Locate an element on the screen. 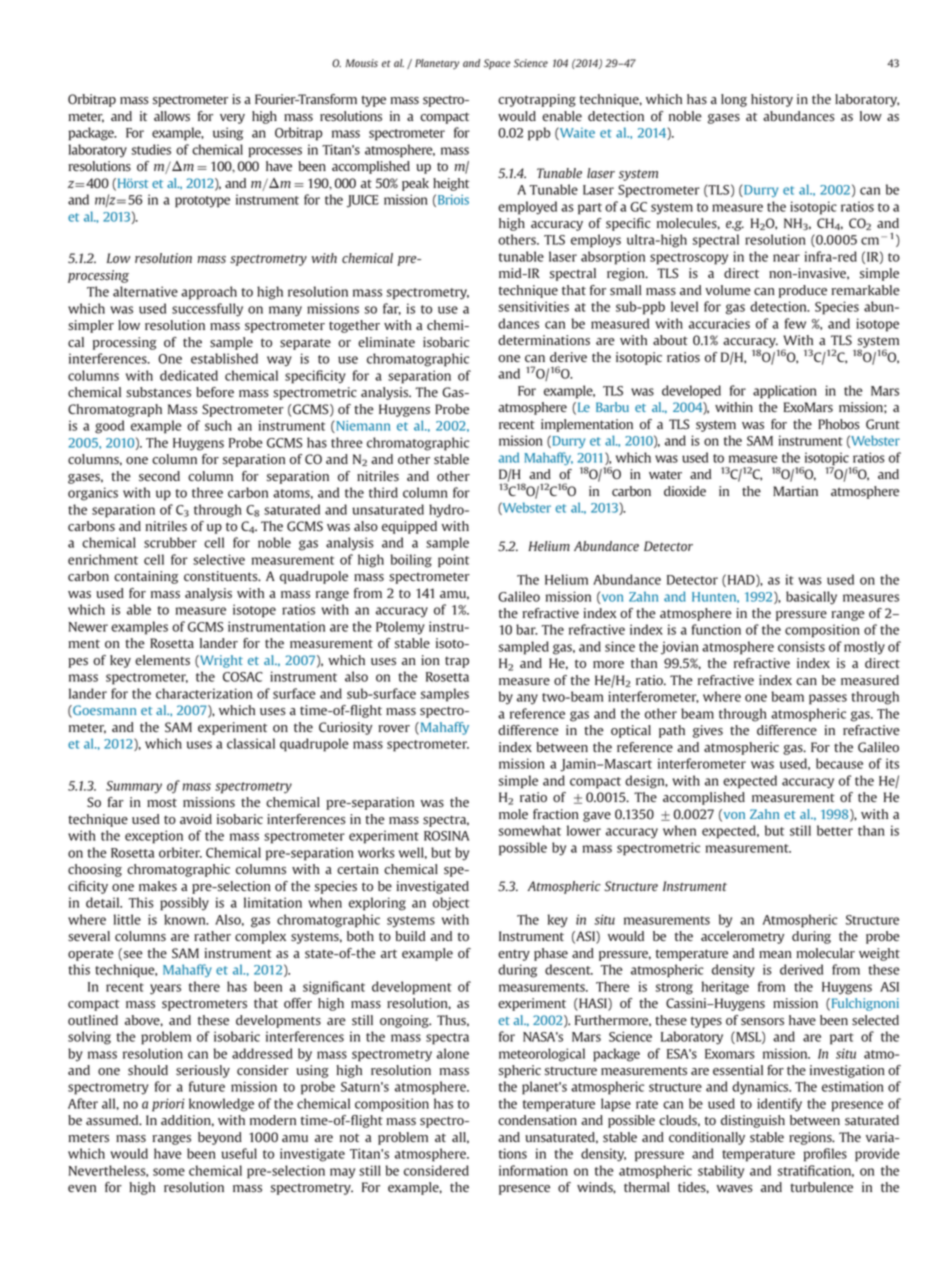  dedicated is located at coordinates (189, 375).
